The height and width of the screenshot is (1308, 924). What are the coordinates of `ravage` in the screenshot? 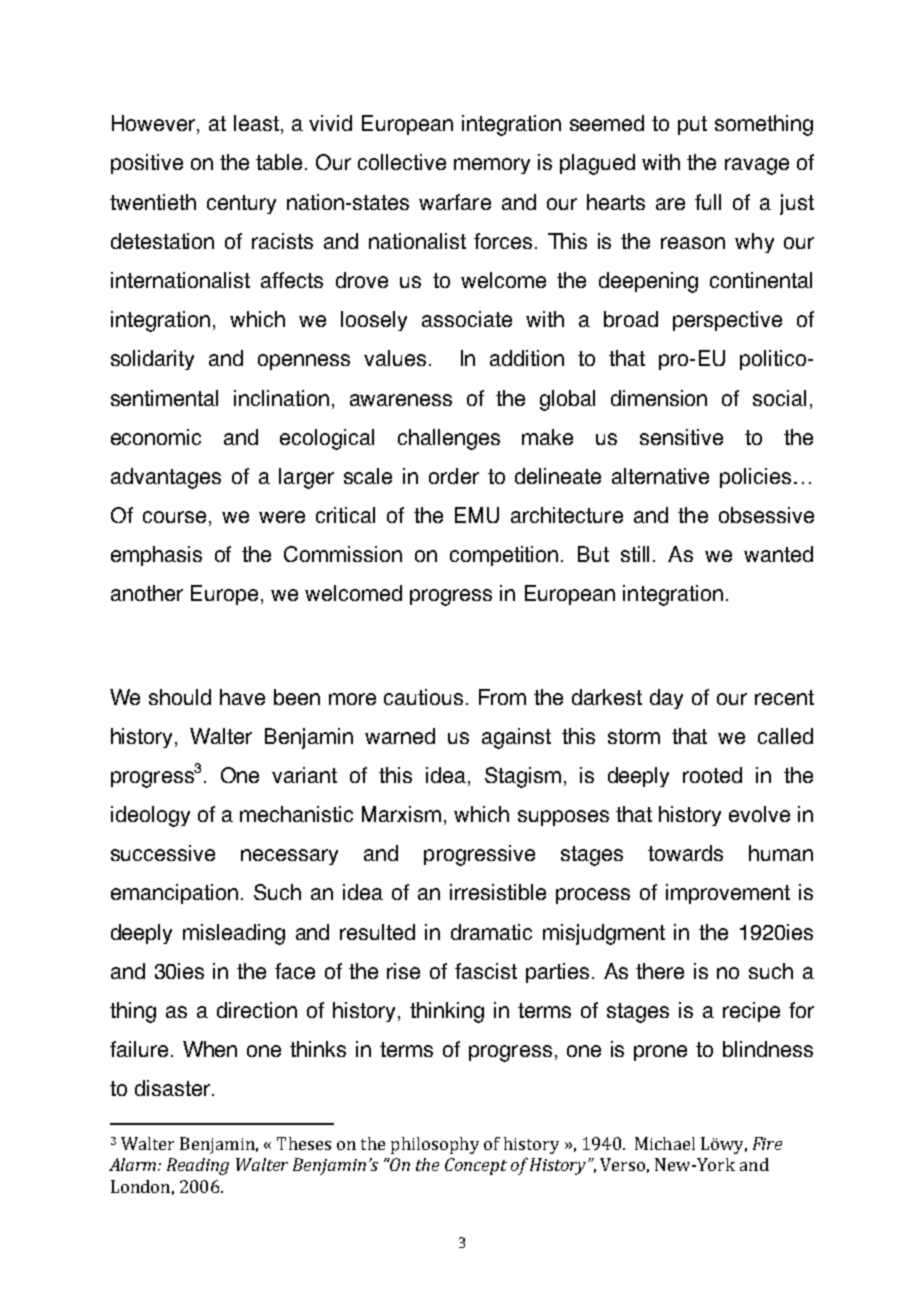 It's located at (757, 166).
